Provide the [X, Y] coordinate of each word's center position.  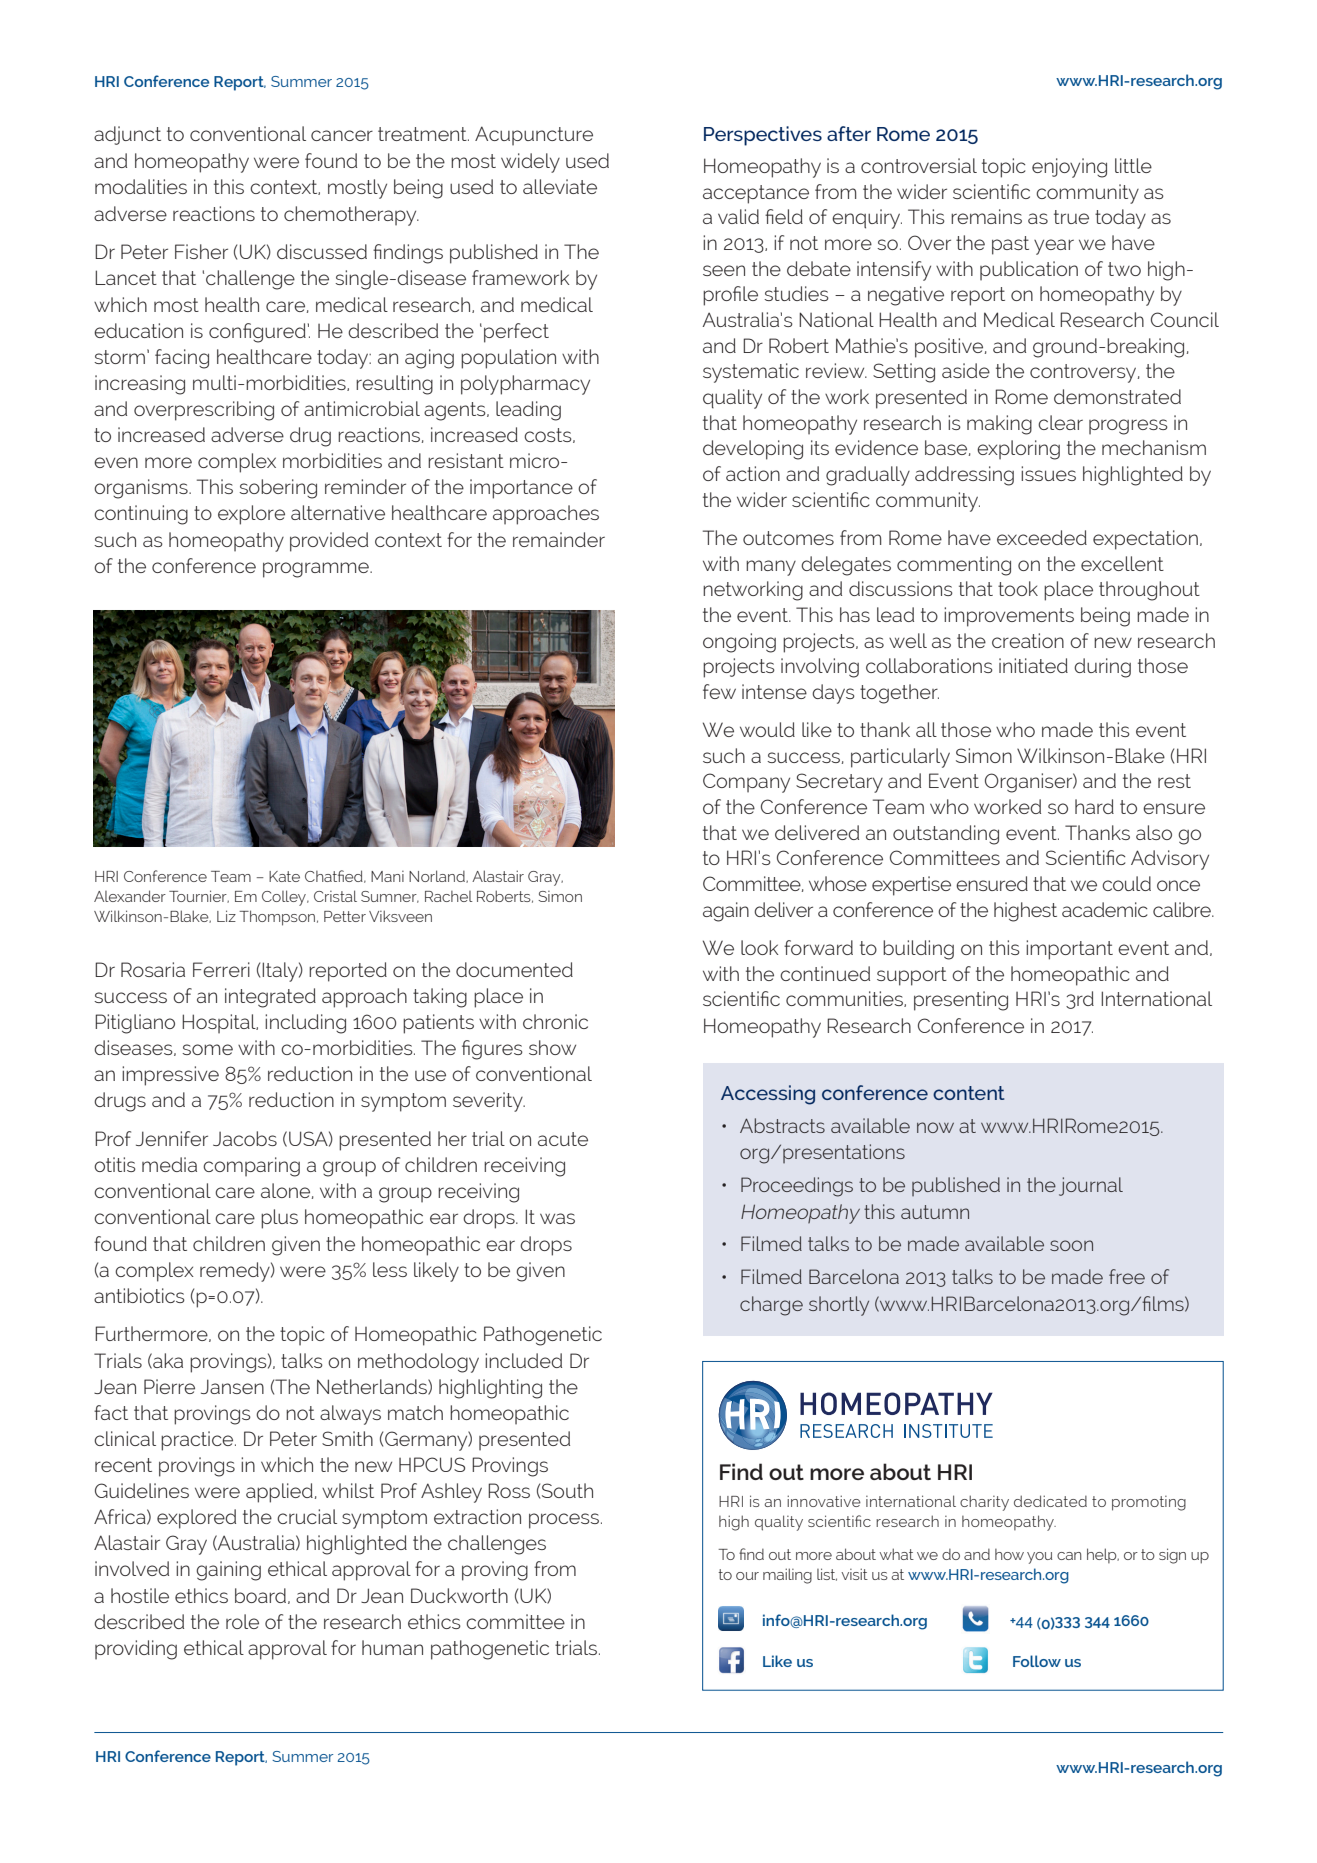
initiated [1033, 665]
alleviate [560, 186]
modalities [141, 186]
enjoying [1069, 168]
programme [317, 570]
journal [1091, 1186]
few [719, 691]
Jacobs [245, 1138]
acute [563, 1139]
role [242, 1621]
